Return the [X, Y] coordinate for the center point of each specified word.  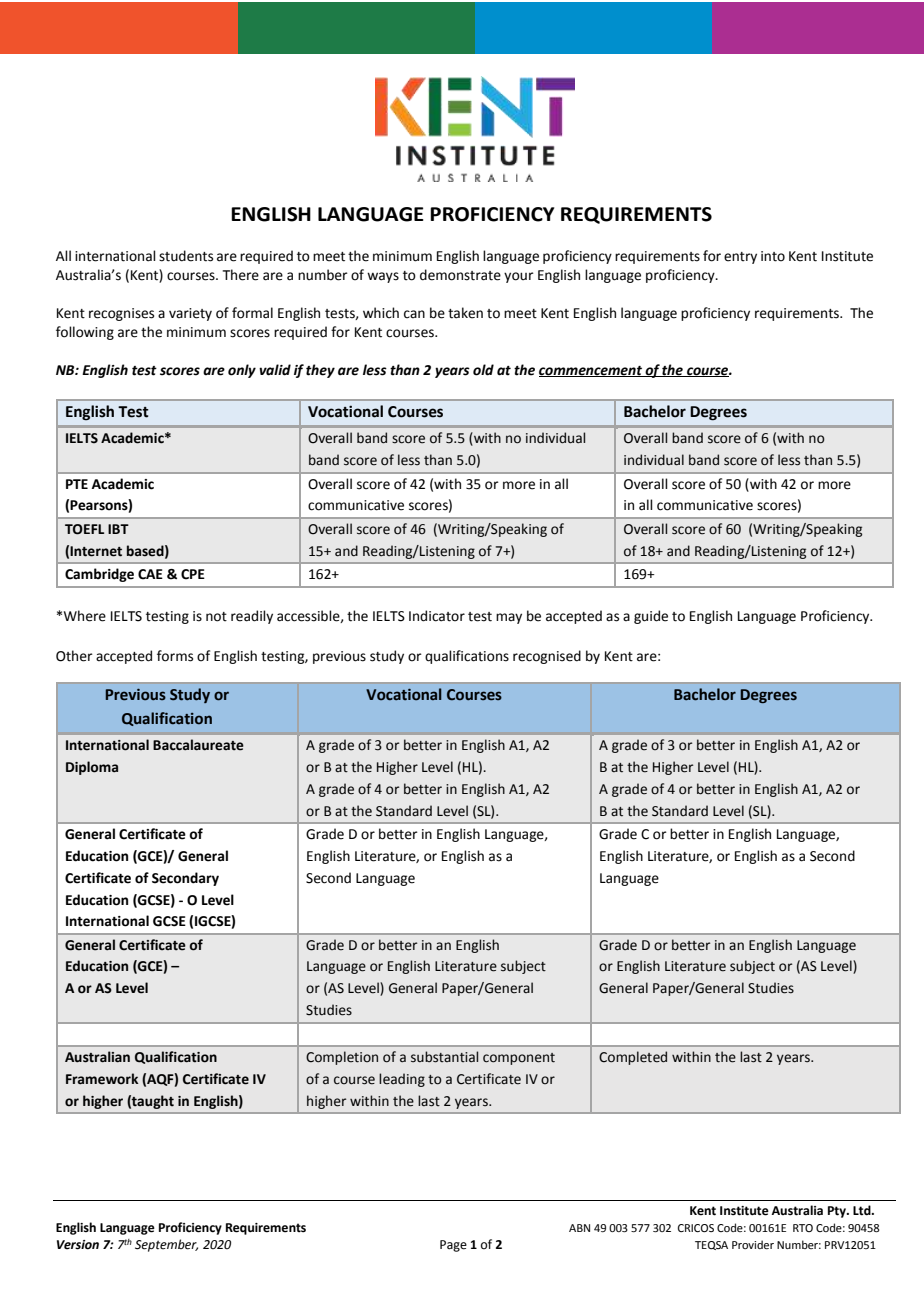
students [186, 256]
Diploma [92, 768]
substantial [444, 1057]
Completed [633, 1058]
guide [651, 617]
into [773, 256]
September [166, 1245]
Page [453, 1246]
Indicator [437, 616]
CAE [150, 574]
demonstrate [460, 275]
